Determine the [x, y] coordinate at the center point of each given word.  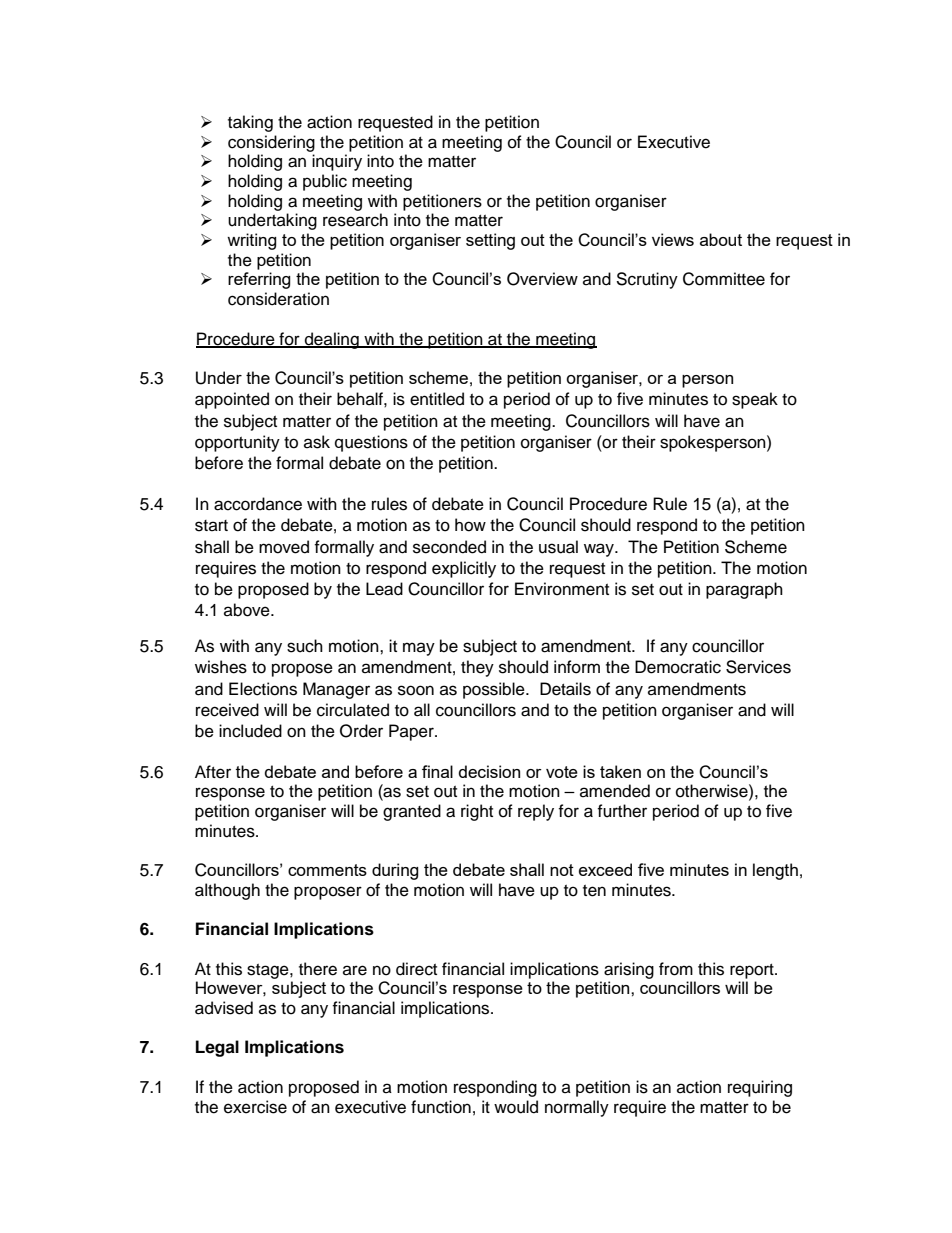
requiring [760, 1088]
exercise [255, 1107]
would [516, 1107]
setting [490, 241]
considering [271, 143]
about [721, 239]
